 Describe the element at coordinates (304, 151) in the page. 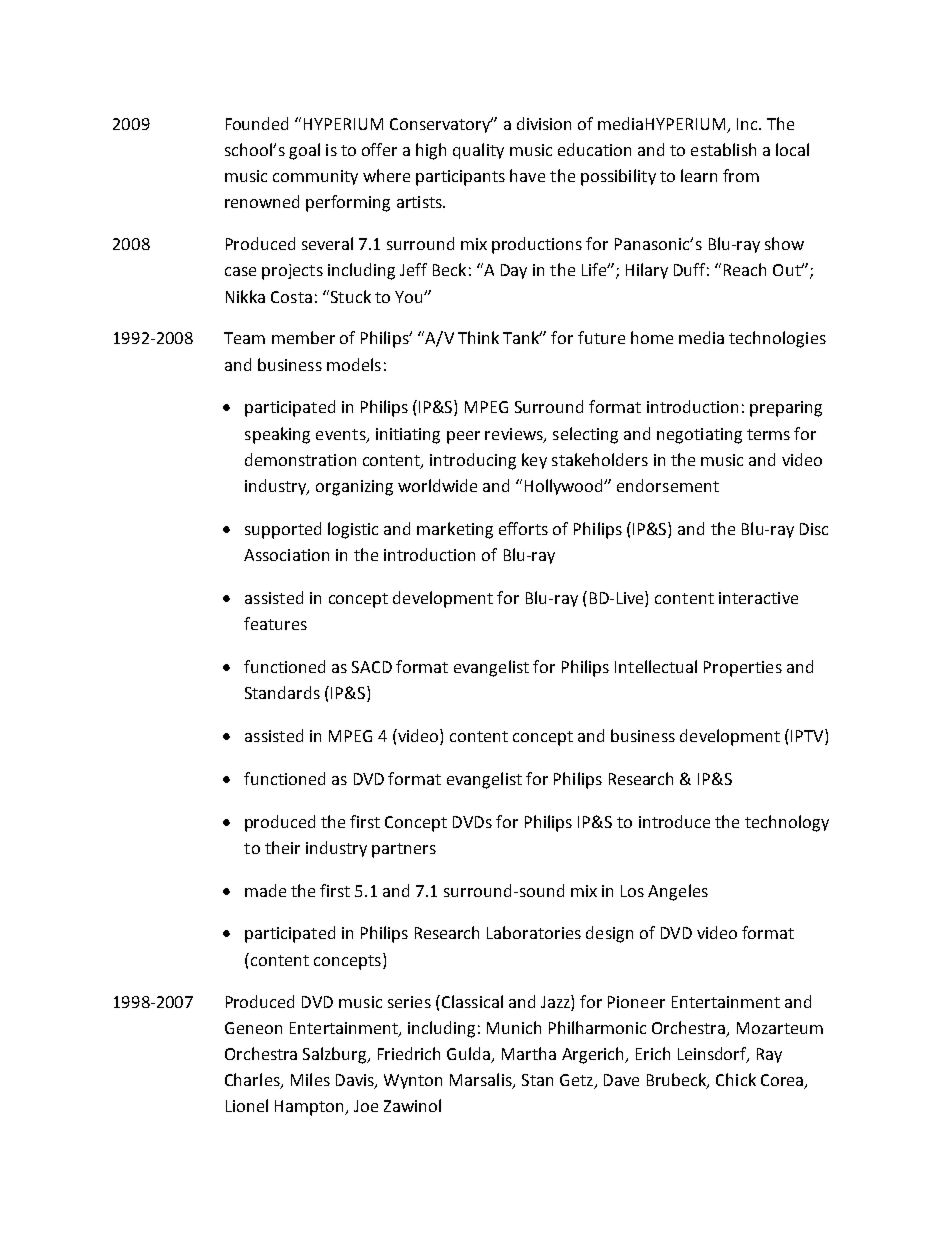

I see `goal` at that location.
